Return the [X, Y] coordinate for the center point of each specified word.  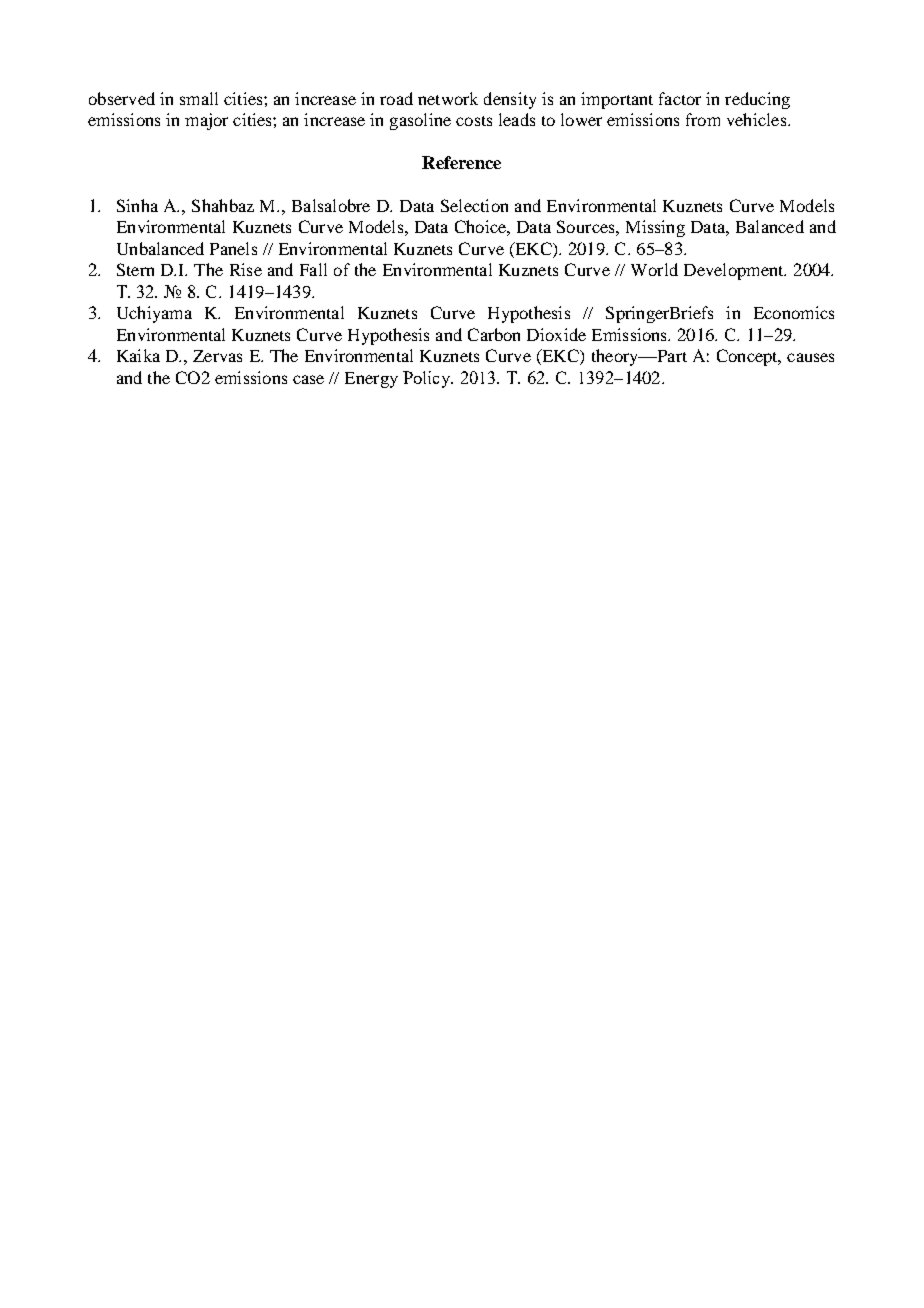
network [448, 98]
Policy [428, 379]
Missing [655, 228]
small [199, 98]
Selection [474, 205]
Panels [233, 248]
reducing [757, 100]
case [308, 379]
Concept [748, 357]
